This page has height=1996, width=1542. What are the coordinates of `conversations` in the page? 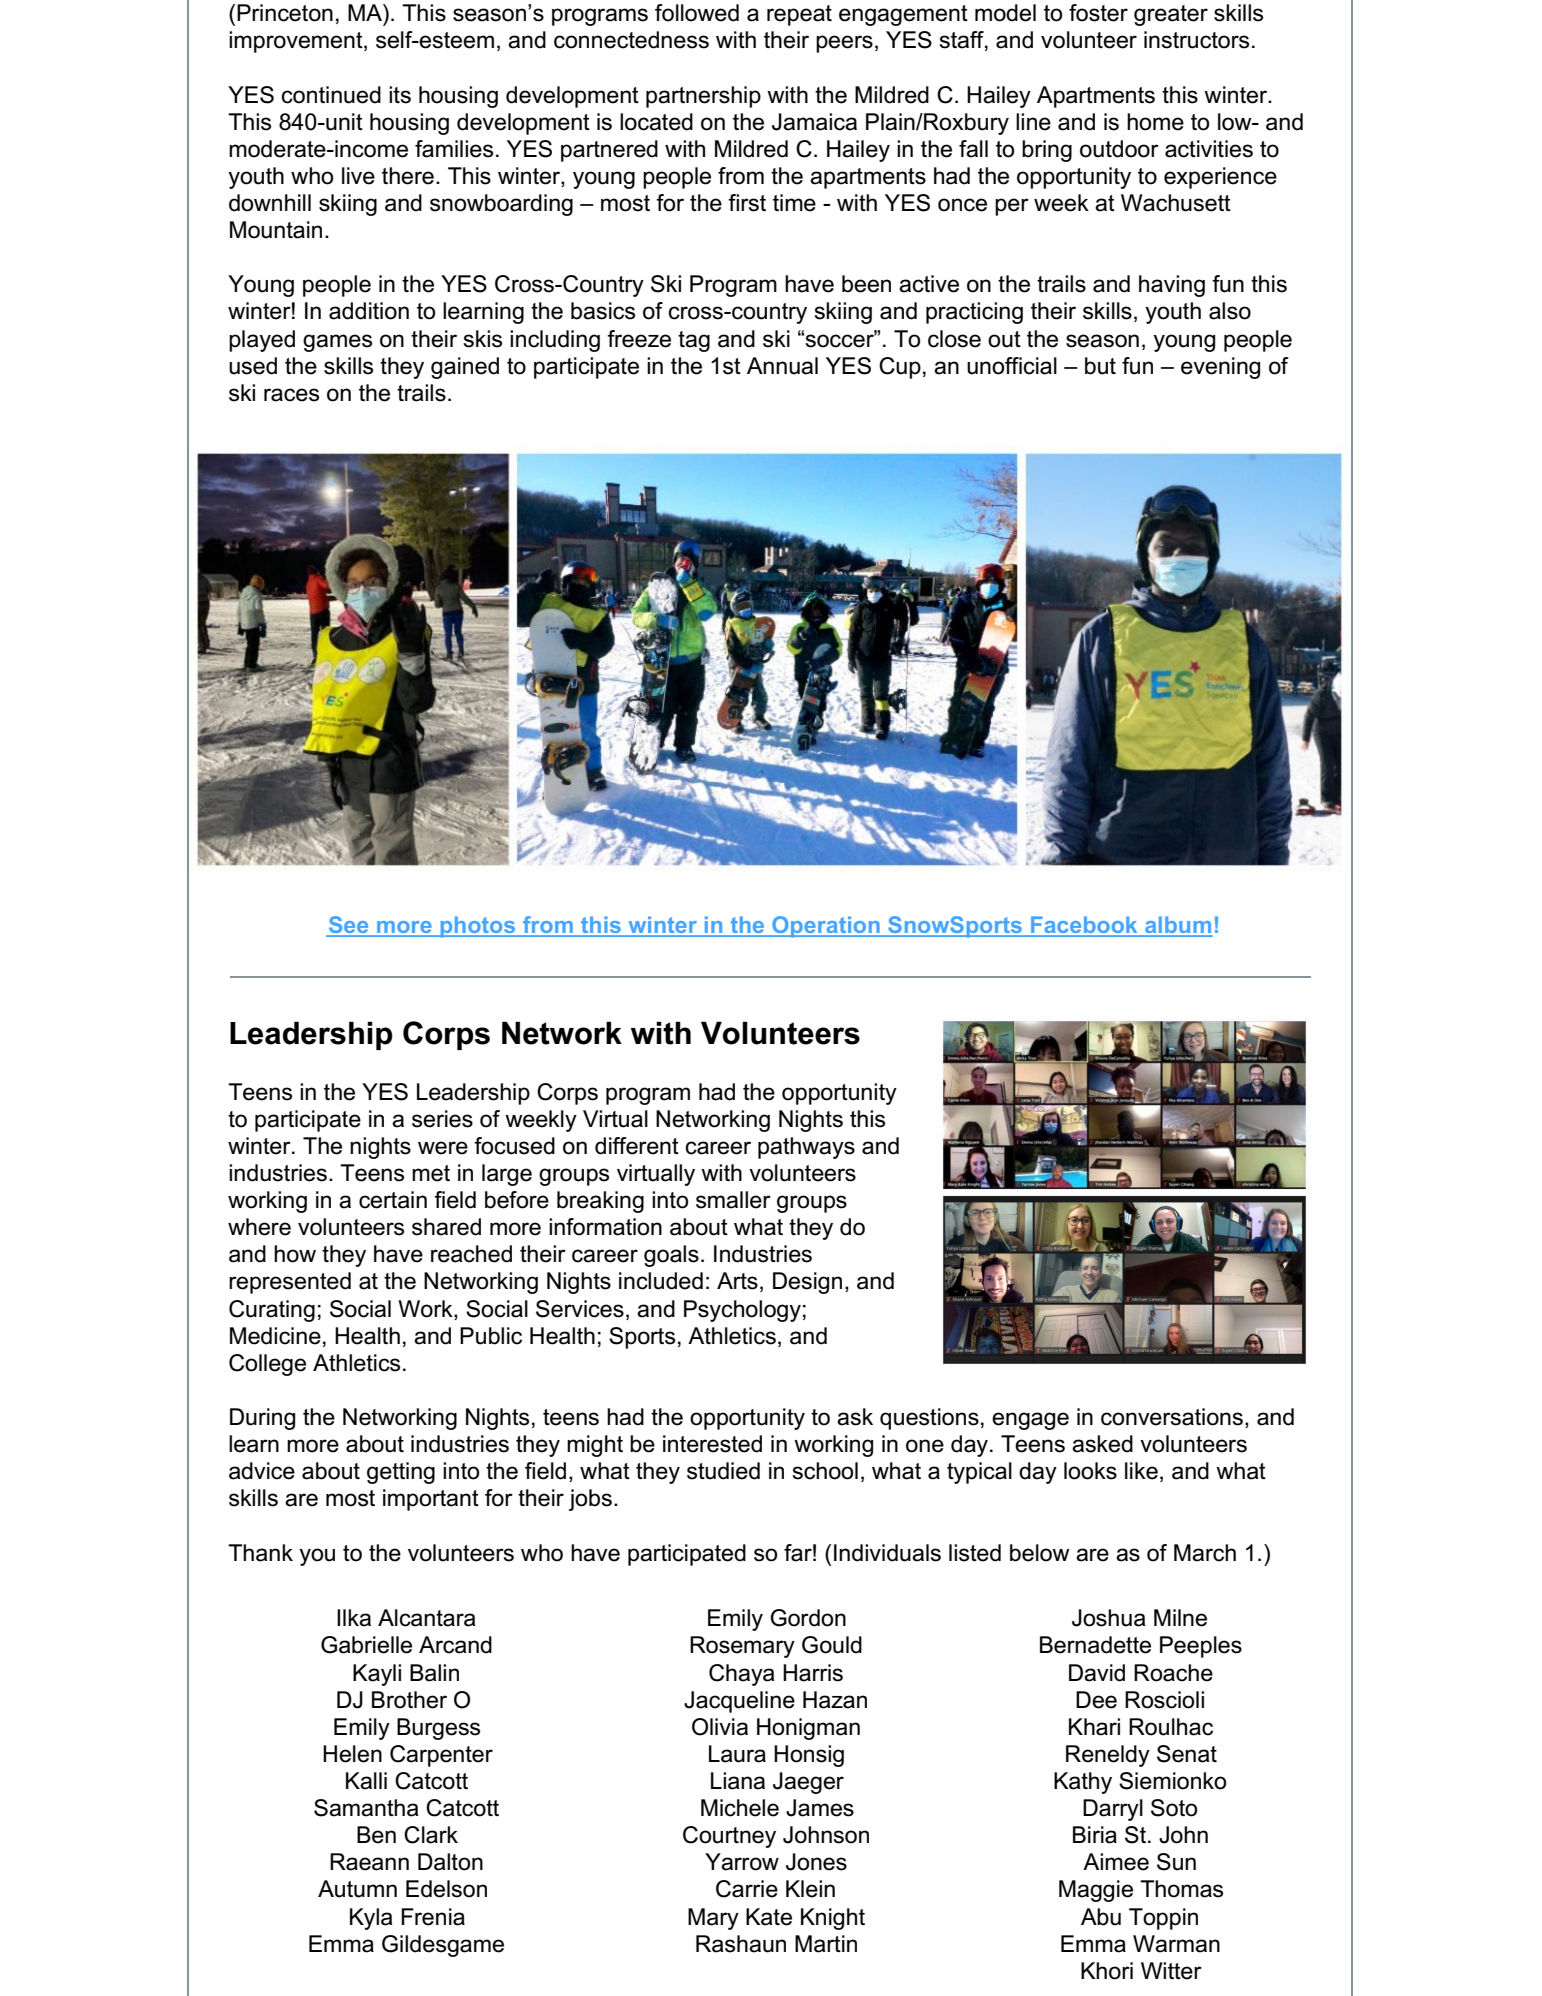 It's located at (1172, 1417).
